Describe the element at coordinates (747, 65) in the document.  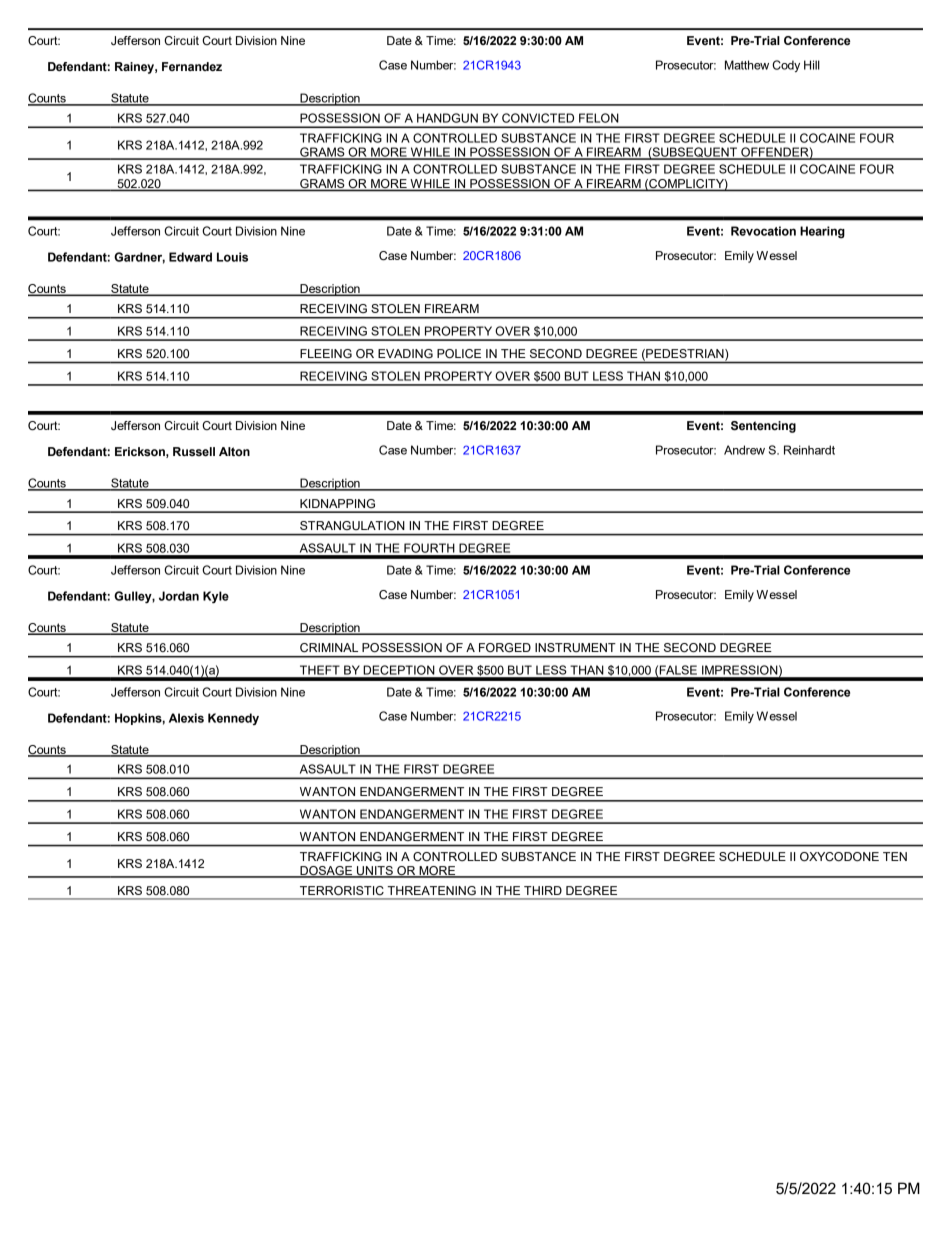
I see `Matthew` at that location.
